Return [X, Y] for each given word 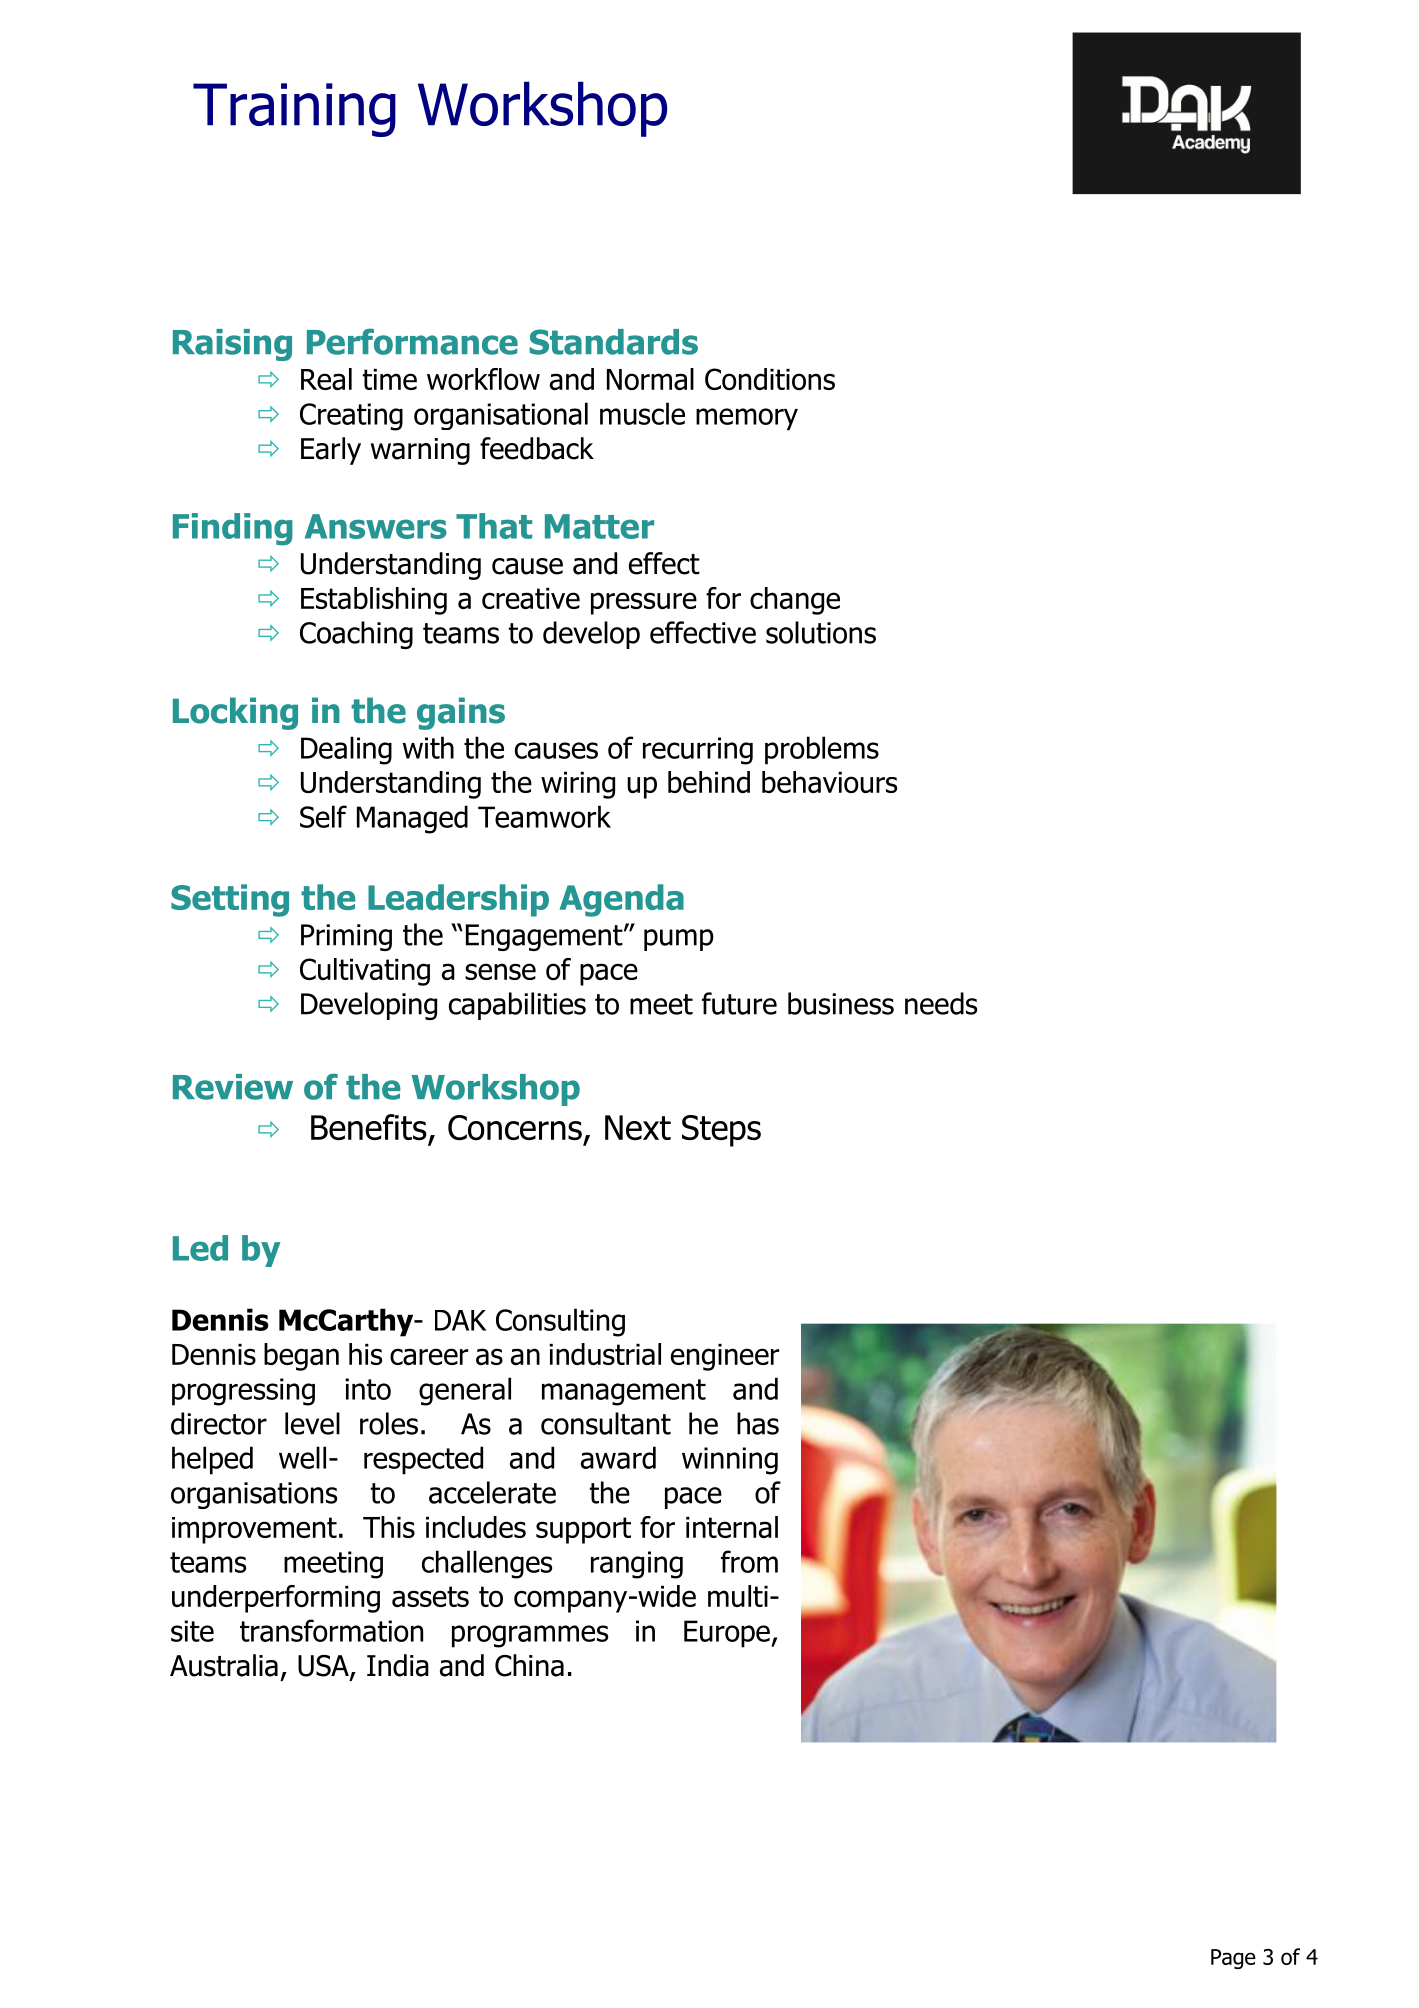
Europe [728, 1634]
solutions [821, 632]
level [312, 1423]
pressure [644, 603]
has [758, 1423]
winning [730, 1461]
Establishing [374, 601]
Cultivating [365, 972]
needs [941, 1003]
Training [294, 110]
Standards [614, 342]
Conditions [770, 379]
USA [324, 1667]
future [739, 1003]
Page [1233, 1959]
